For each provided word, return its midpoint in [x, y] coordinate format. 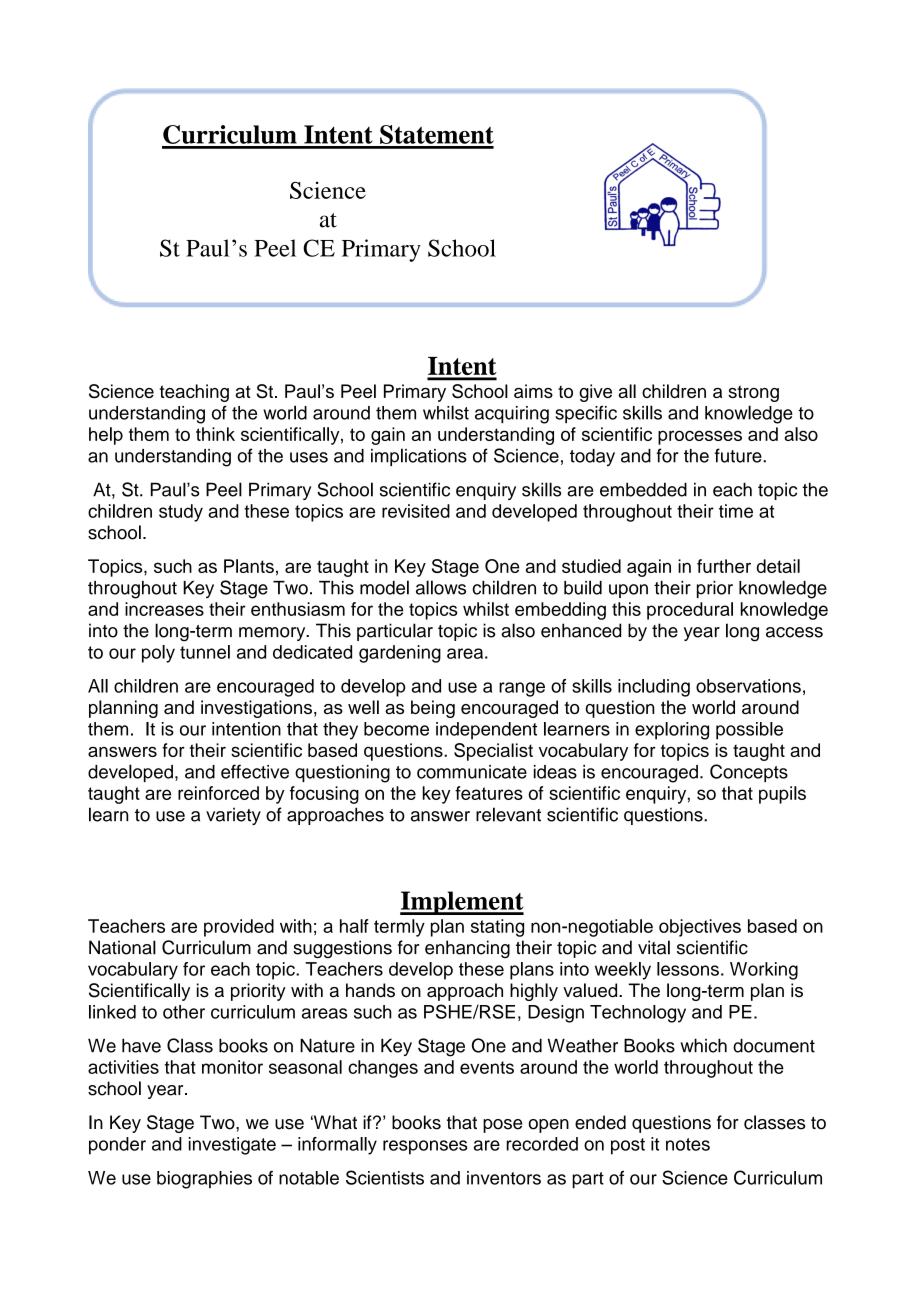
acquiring [512, 415]
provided [239, 928]
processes [700, 437]
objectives [700, 928]
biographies [204, 1180]
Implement [462, 903]
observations [748, 686]
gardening [400, 654]
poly [158, 654]
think [215, 434]
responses [425, 1147]
